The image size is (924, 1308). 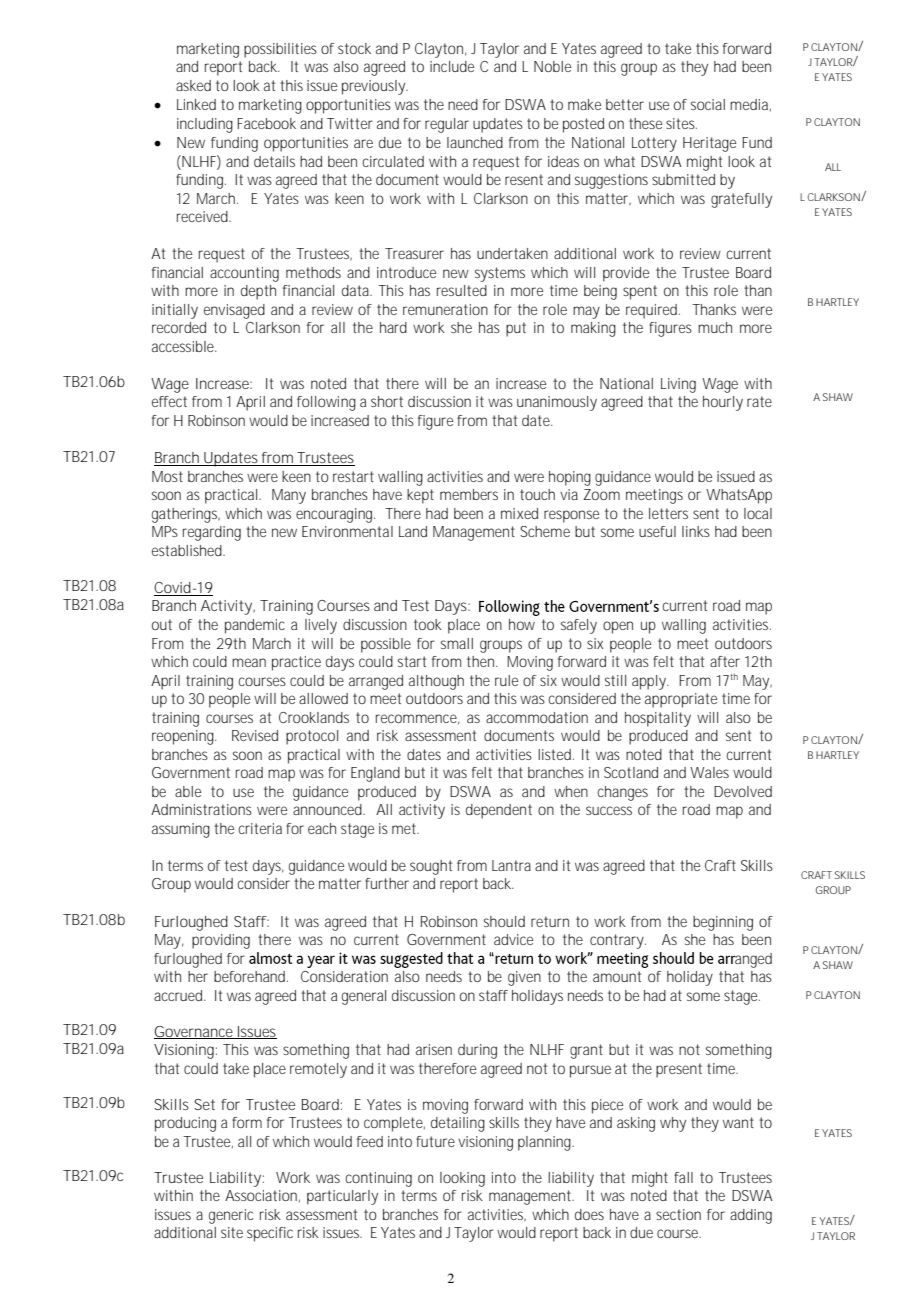 I want to click on social, so click(x=708, y=104).
